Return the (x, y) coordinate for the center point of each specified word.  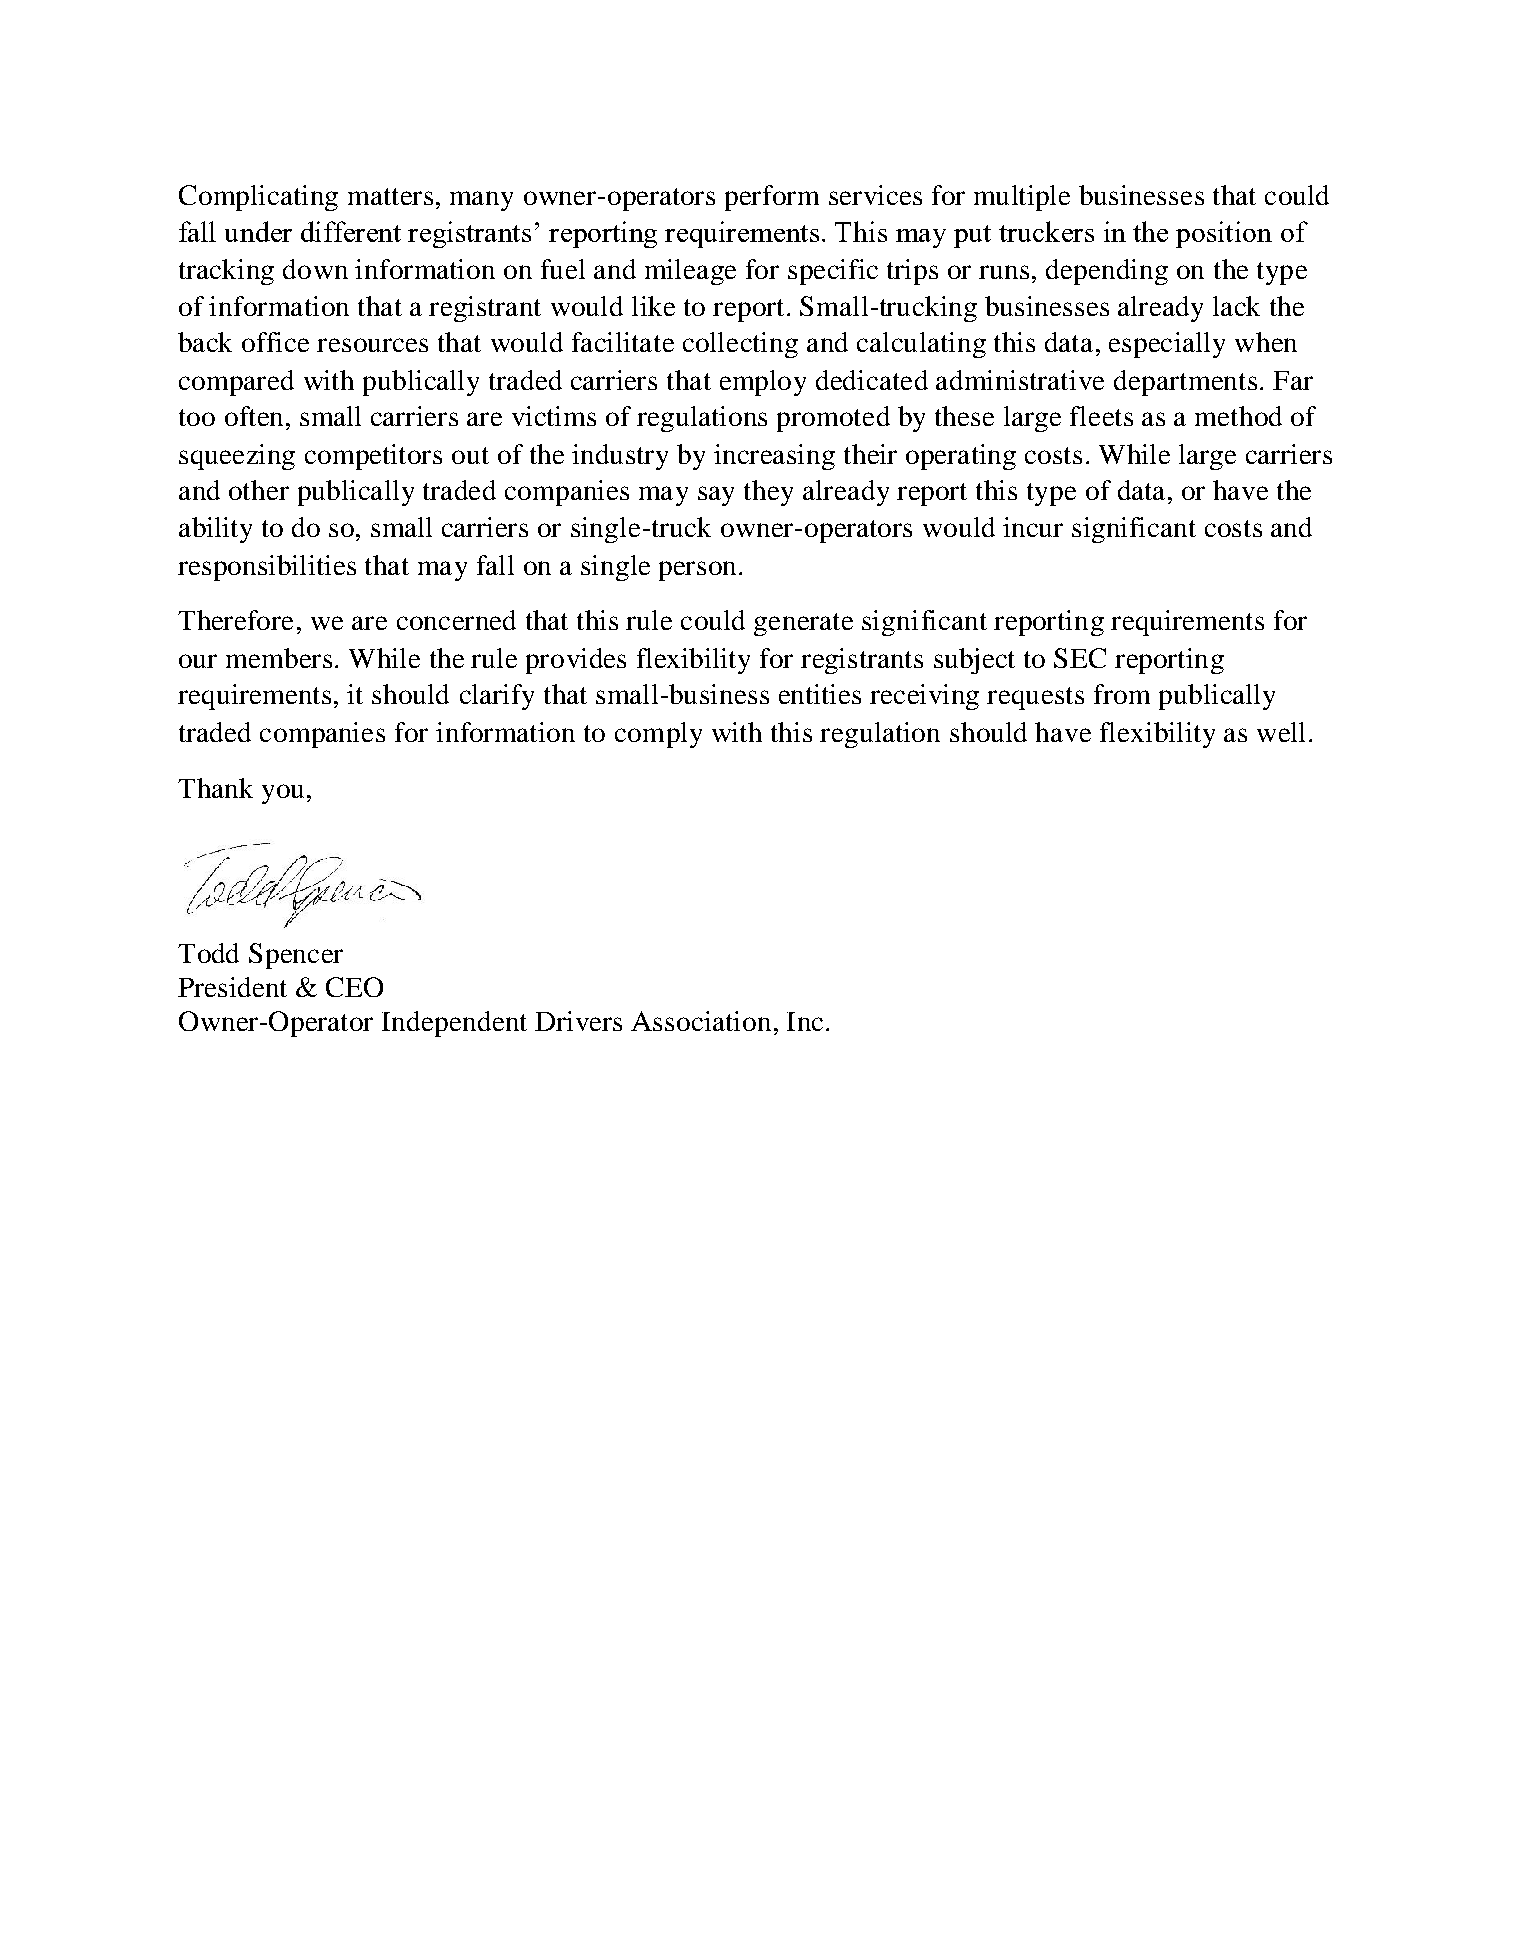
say (716, 496)
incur (1033, 527)
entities (820, 694)
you (283, 794)
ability (215, 530)
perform (772, 198)
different (351, 231)
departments (1185, 383)
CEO (354, 987)
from (1122, 694)
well (1281, 732)
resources (372, 345)
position (1224, 234)
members (279, 658)
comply (658, 735)
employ (763, 383)
